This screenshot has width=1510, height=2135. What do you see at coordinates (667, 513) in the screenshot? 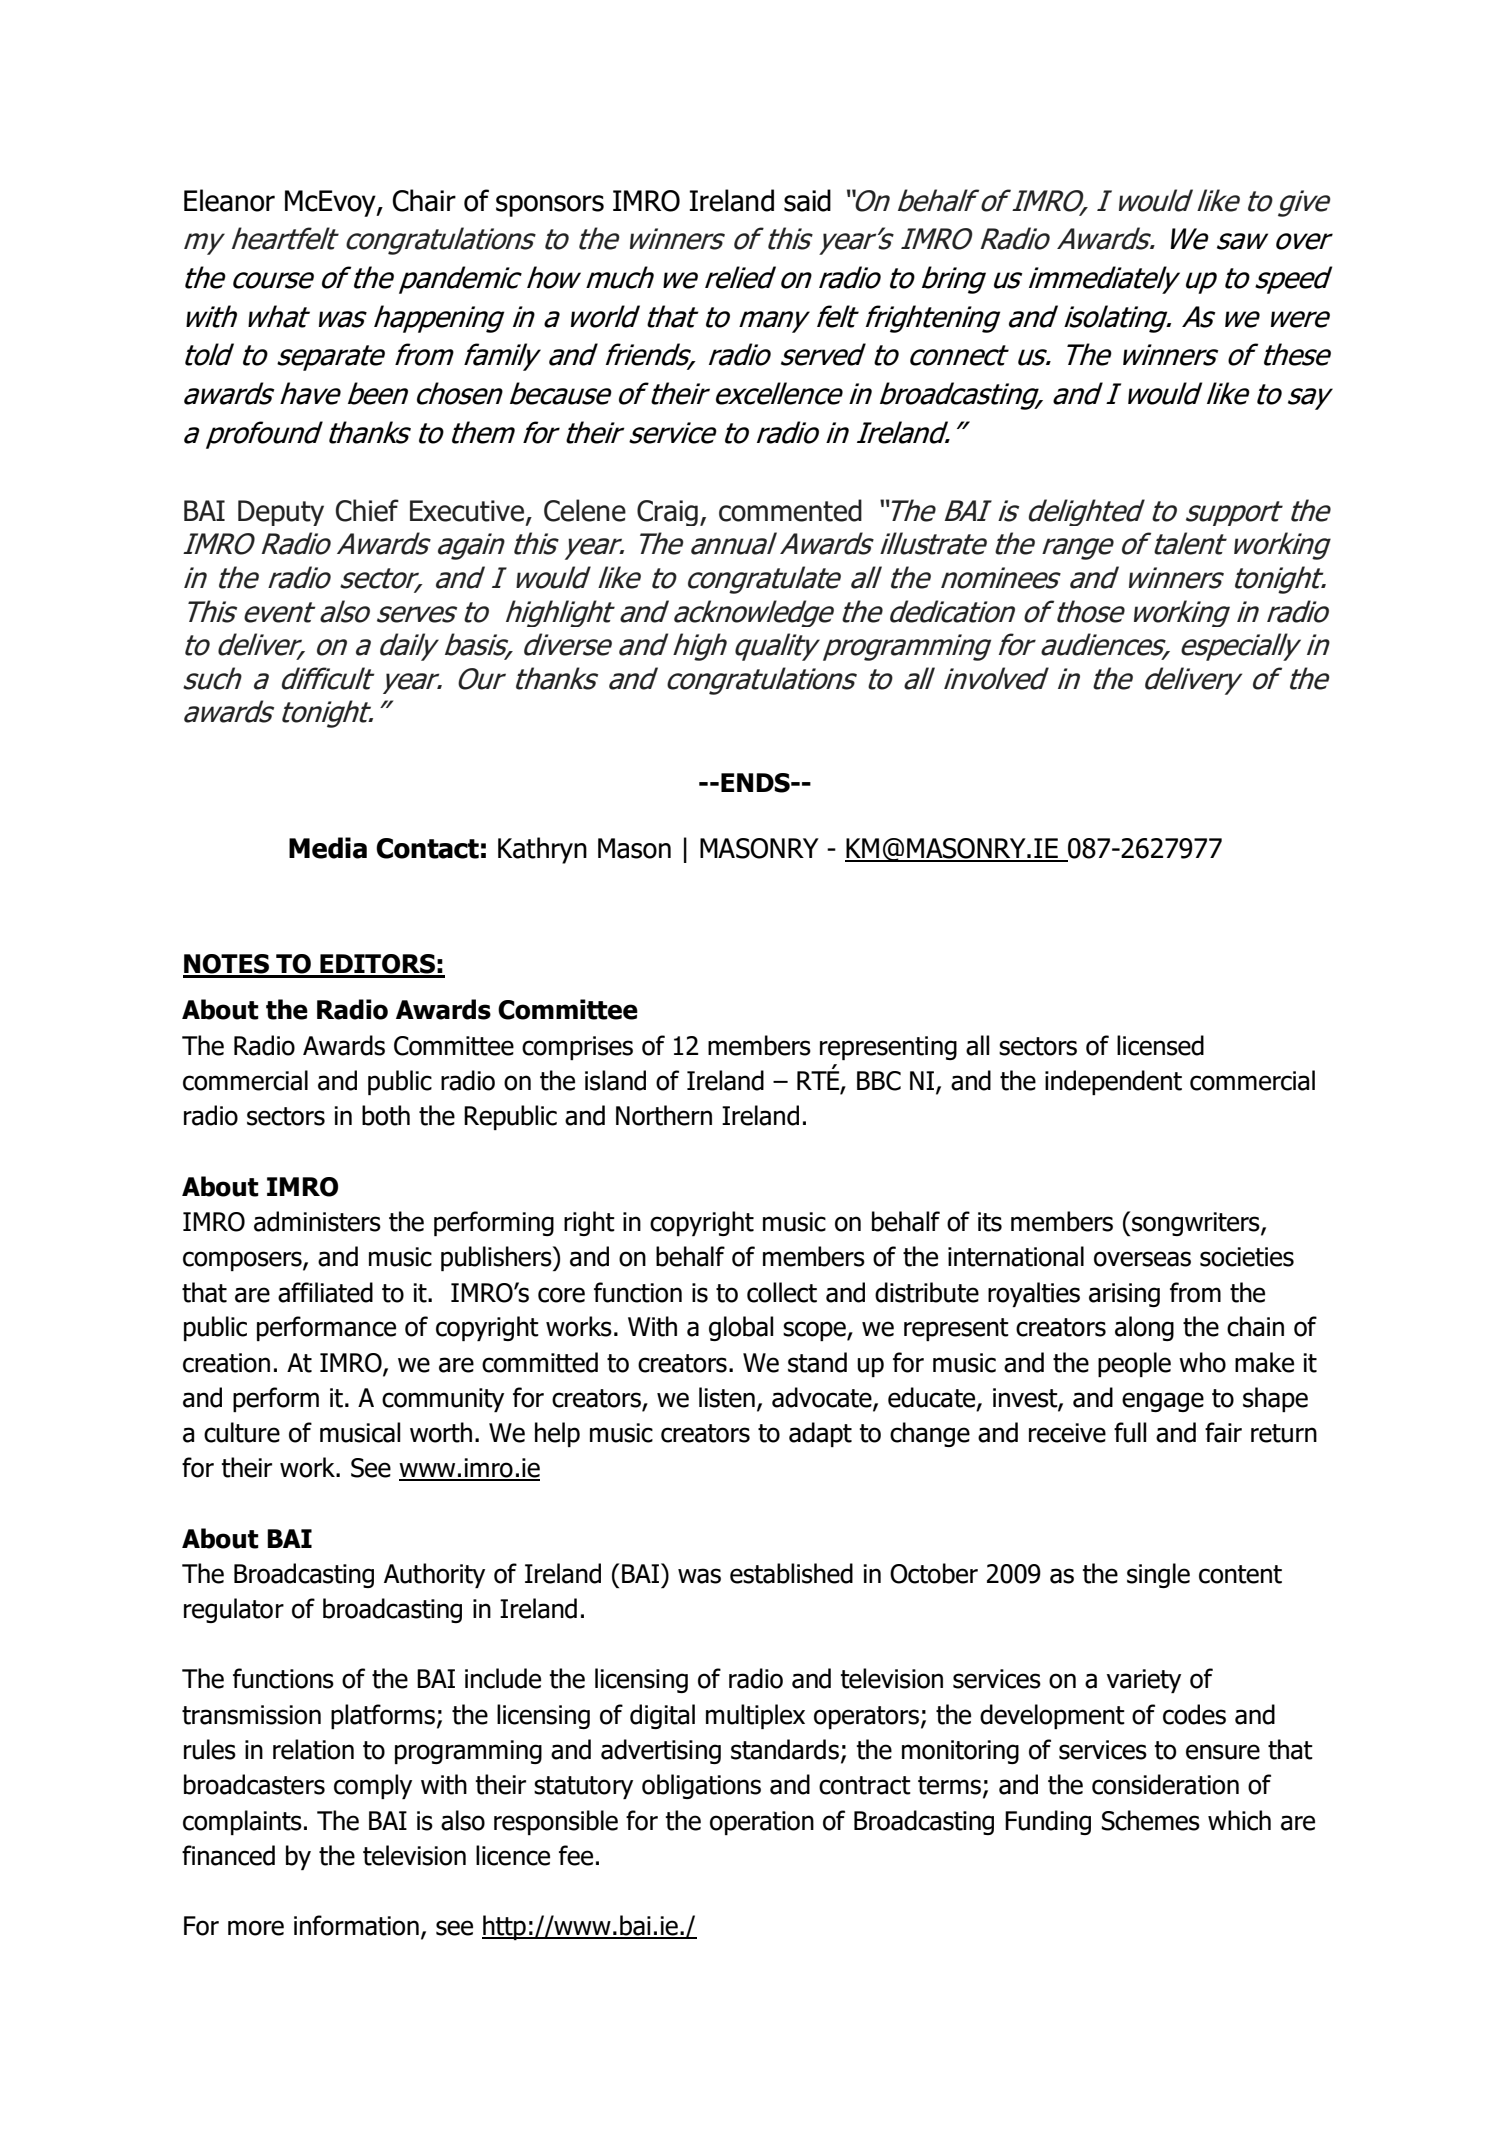
I see `Craig` at bounding box center [667, 513].
